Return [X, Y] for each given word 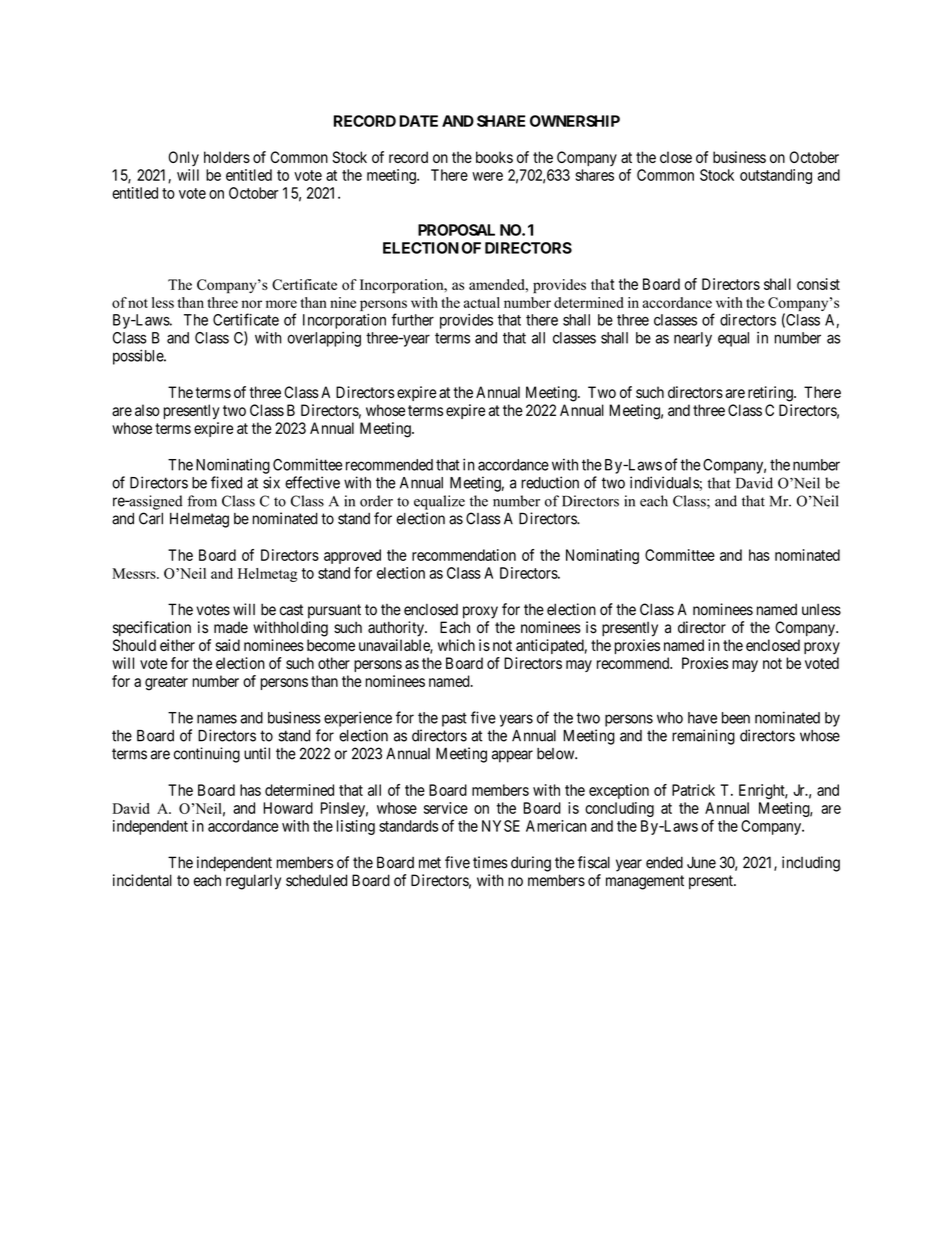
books [494, 157]
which [456, 645]
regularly [253, 882]
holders [227, 157]
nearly [693, 339]
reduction [550, 482]
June [701, 862]
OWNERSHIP [575, 121]
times [490, 862]
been [736, 718]
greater [166, 683]
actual [482, 302]
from [202, 501]
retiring [771, 394]
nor [252, 304]
